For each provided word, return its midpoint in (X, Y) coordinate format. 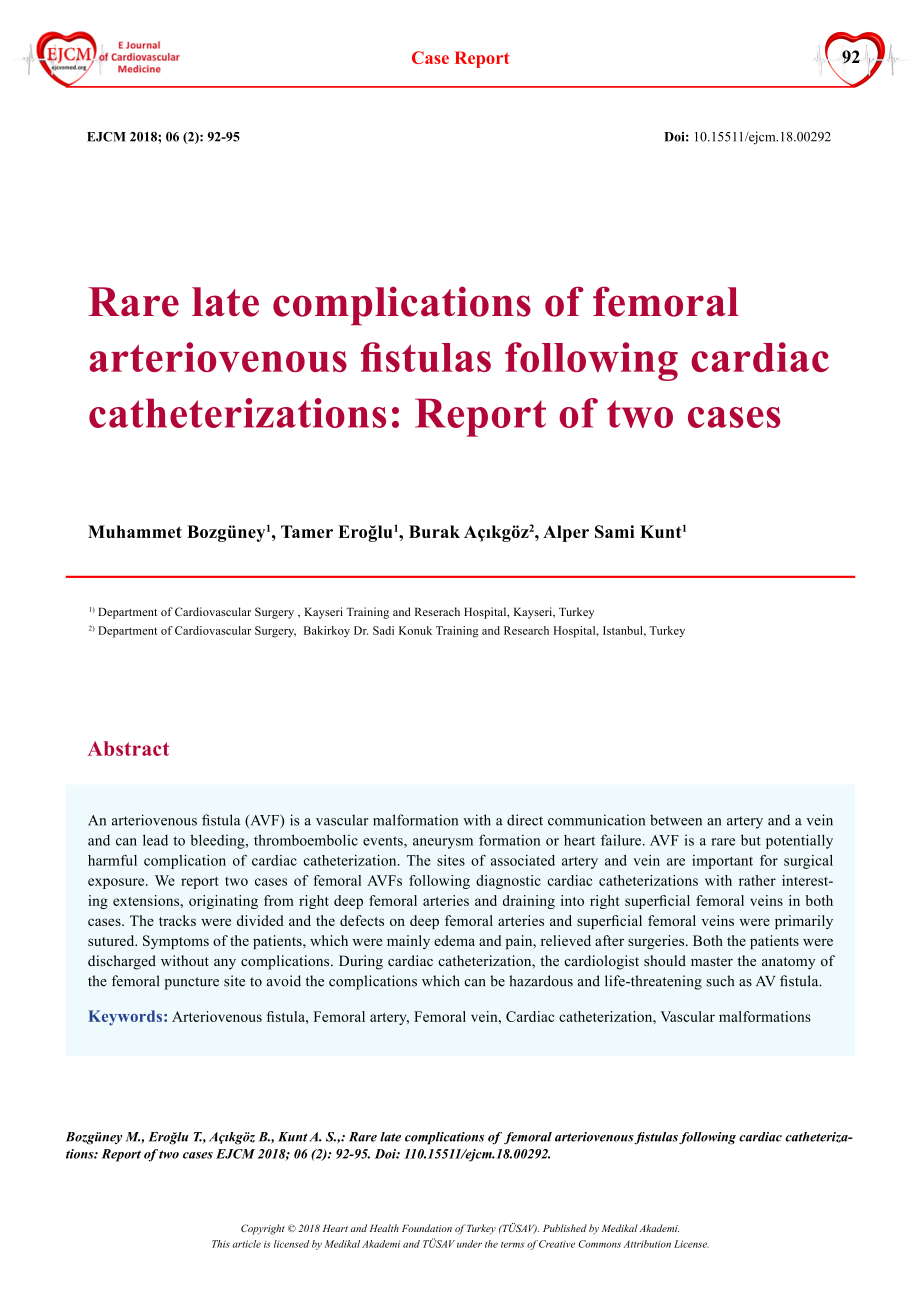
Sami (615, 531)
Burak (434, 531)
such (720, 981)
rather (757, 880)
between (676, 820)
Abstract (128, 748)
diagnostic (508, 882)
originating (223, 902)
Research (526, 630)
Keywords (127, 1018)
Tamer (307, 531)
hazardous (541, 981)
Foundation (427, 1228)
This (221, 1244)
